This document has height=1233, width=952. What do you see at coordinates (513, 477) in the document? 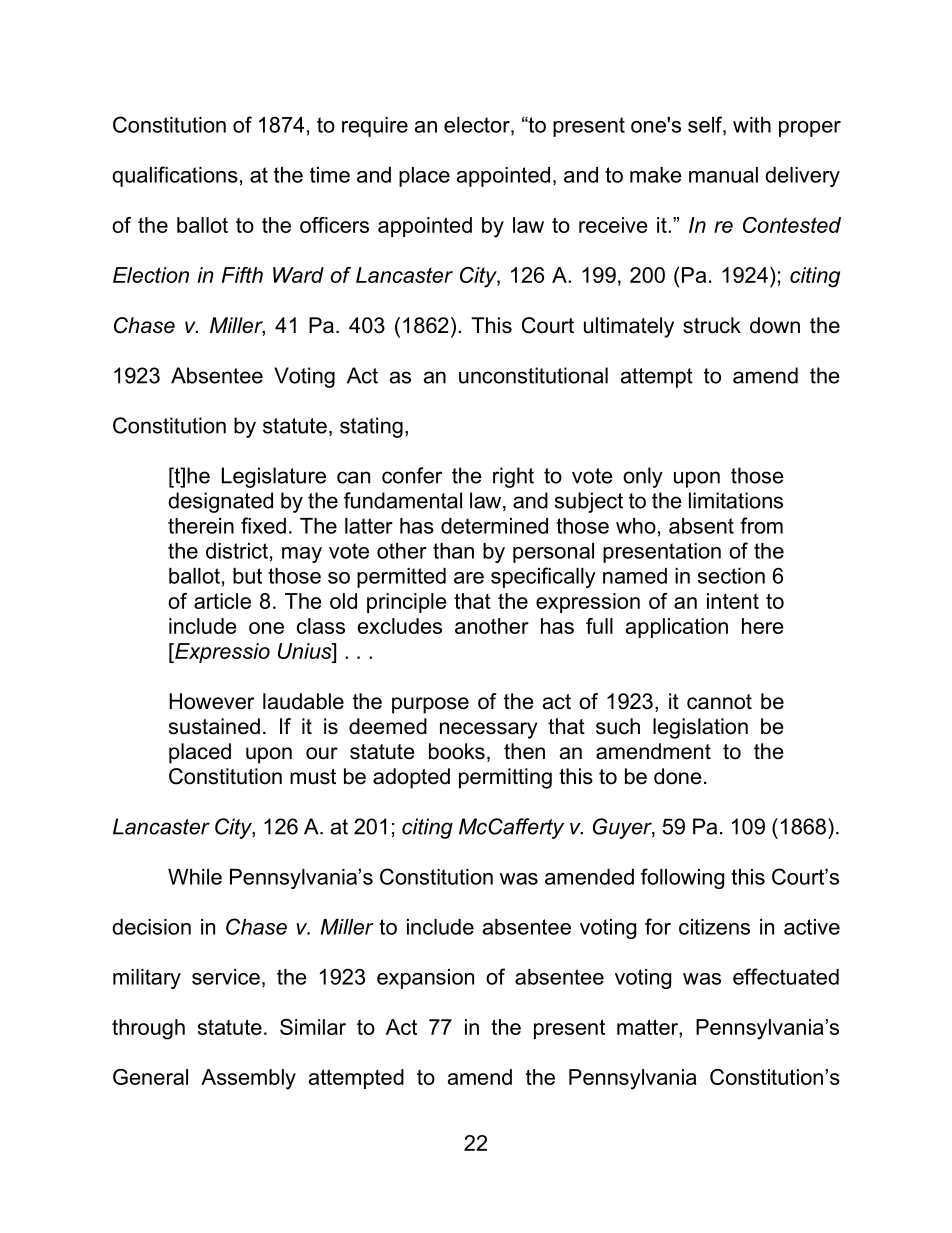
I see `right` at bounding box center [513, 477].
